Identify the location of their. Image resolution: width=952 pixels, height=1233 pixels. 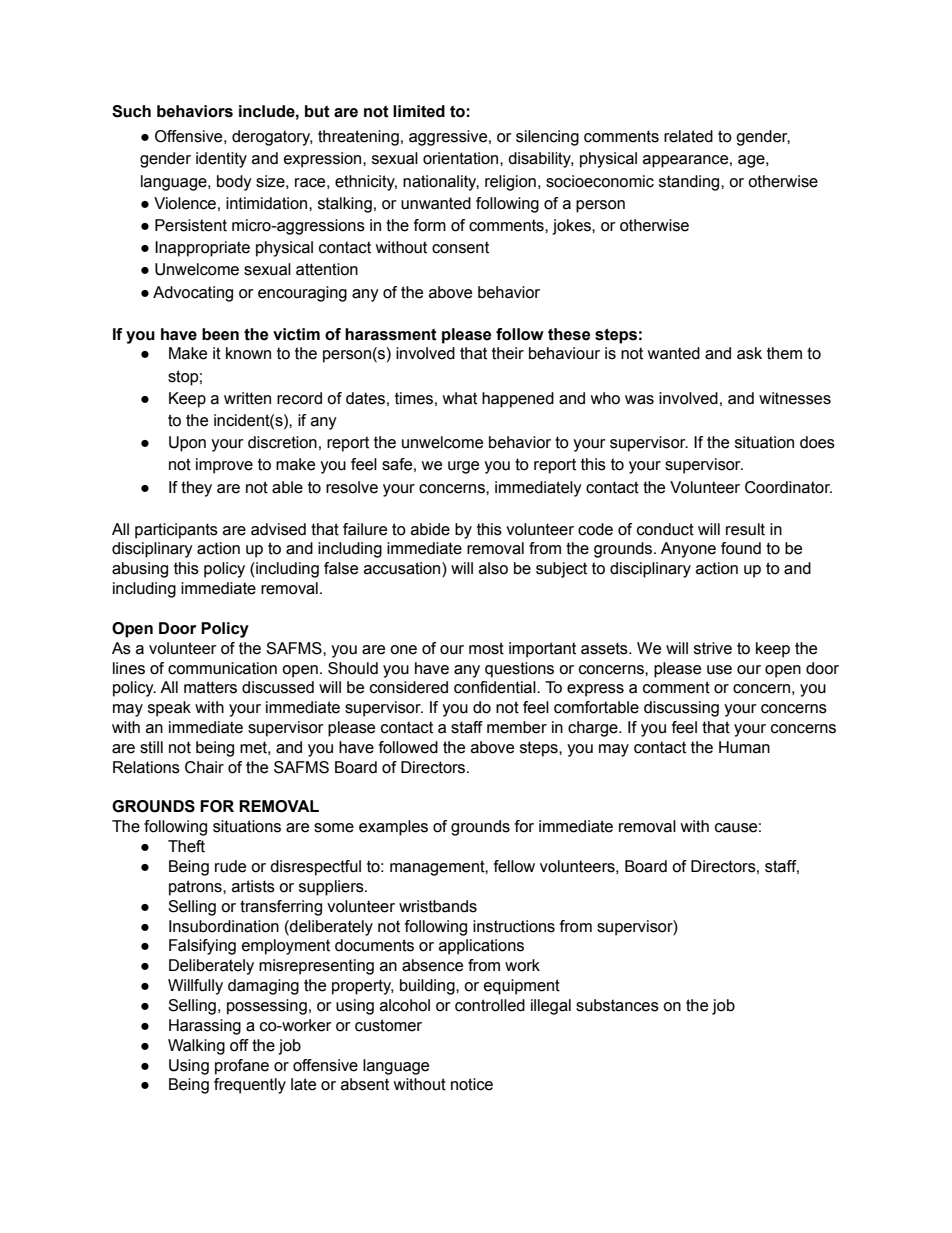
(508, 353).
